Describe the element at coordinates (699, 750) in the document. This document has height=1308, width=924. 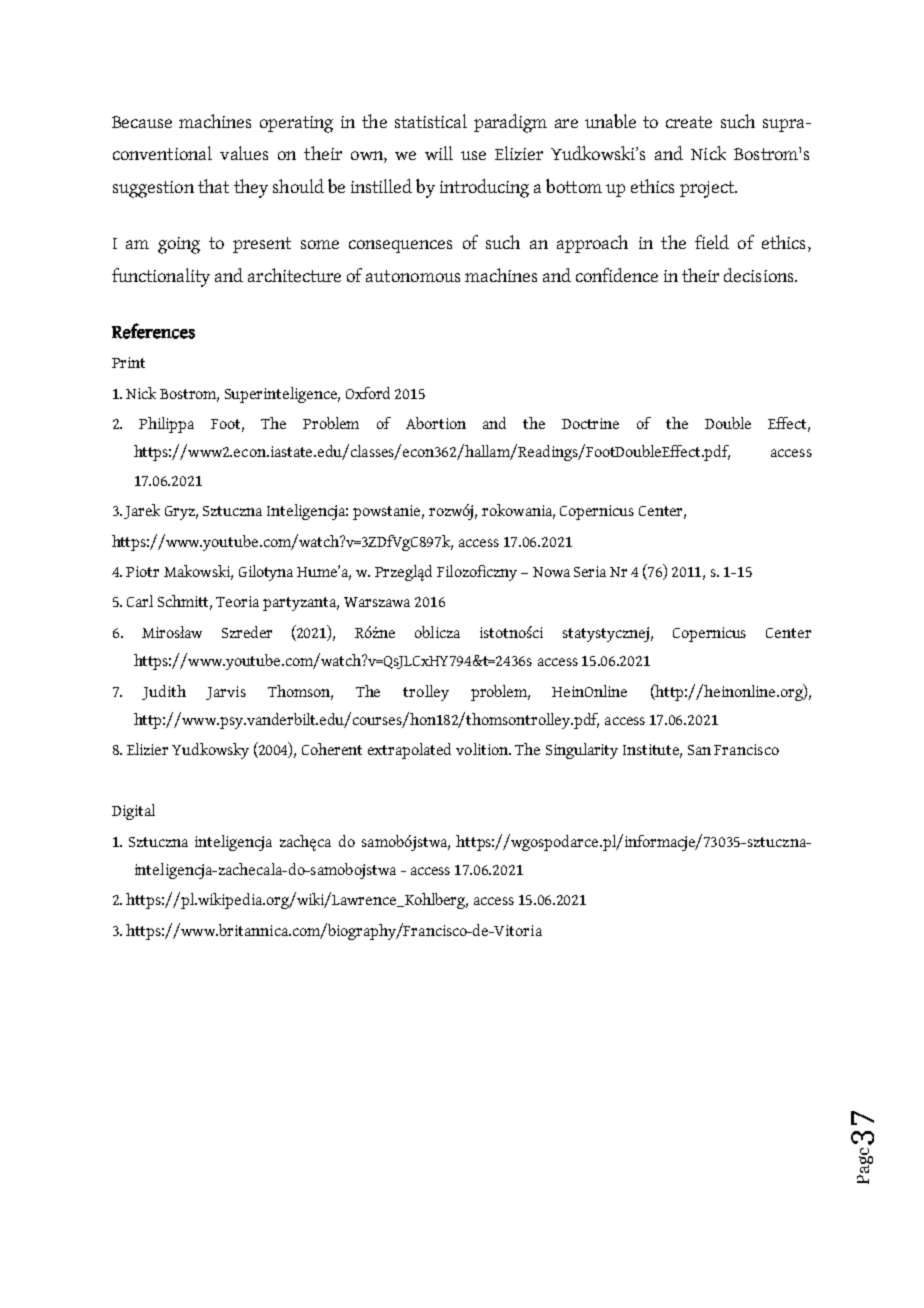
I see `San` at that location.
